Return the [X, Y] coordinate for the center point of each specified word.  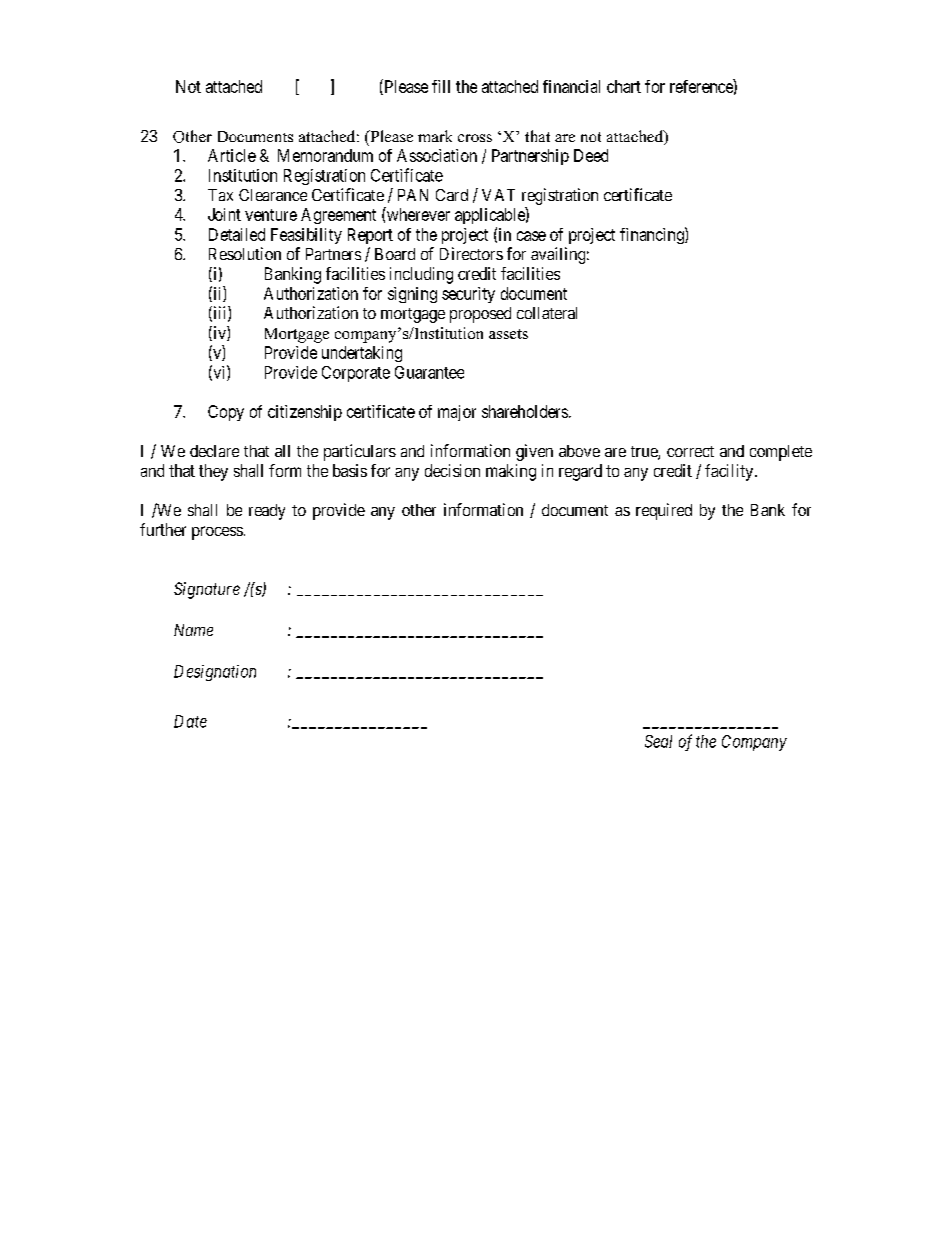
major [457, 413]
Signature [207, 590]
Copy [226, 413]
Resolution [245, 253]
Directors [471, 253]
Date [190, 721]
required [664, 511]
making [511, 472]
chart [624, 86]
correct [690, 451]
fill [441, 86]
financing [653, 235]
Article [232, 155]
